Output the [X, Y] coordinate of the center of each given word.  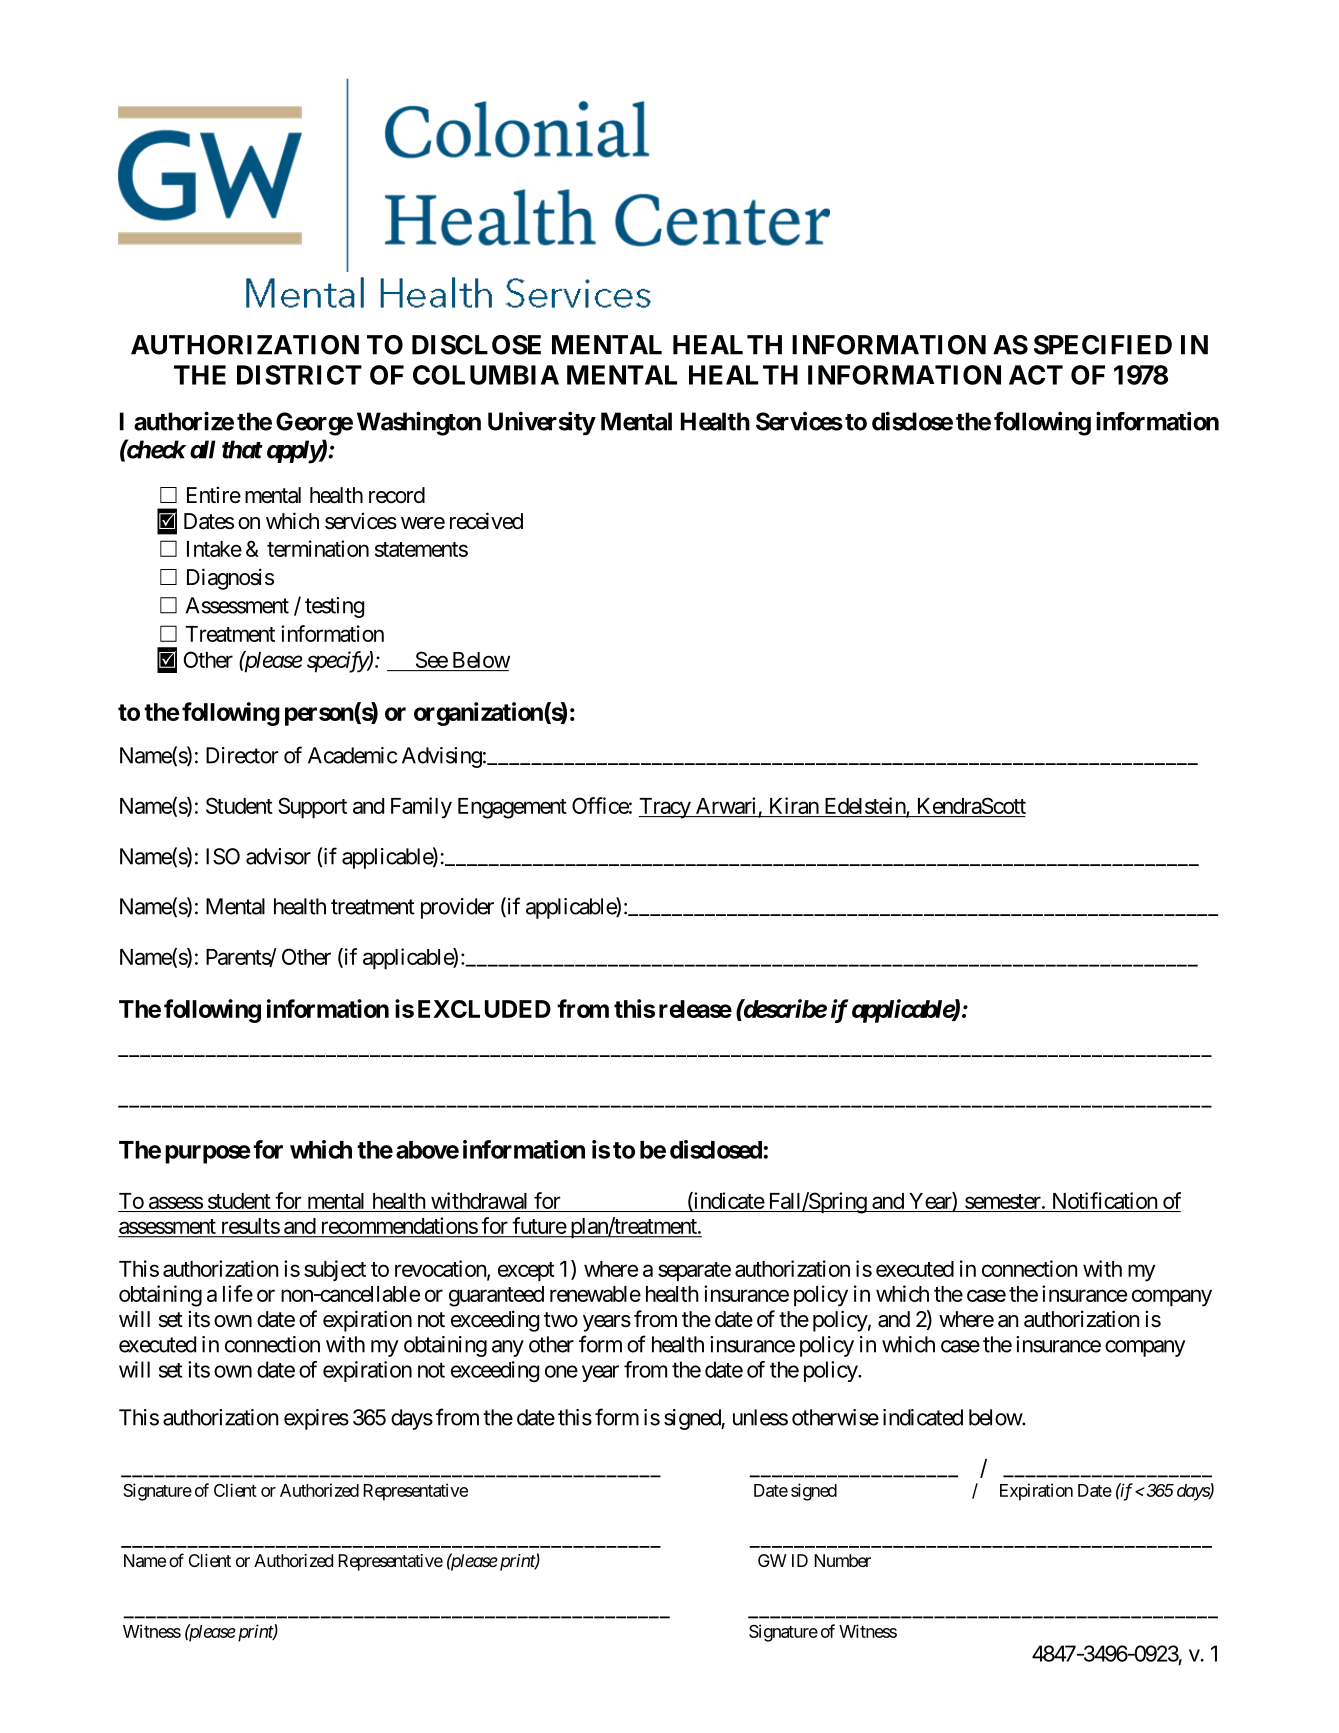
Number [842, 1560]
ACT [1036, 375]
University [542, 423]
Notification [1105, 1200]
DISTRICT [299, 375]
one [561, 1371]
